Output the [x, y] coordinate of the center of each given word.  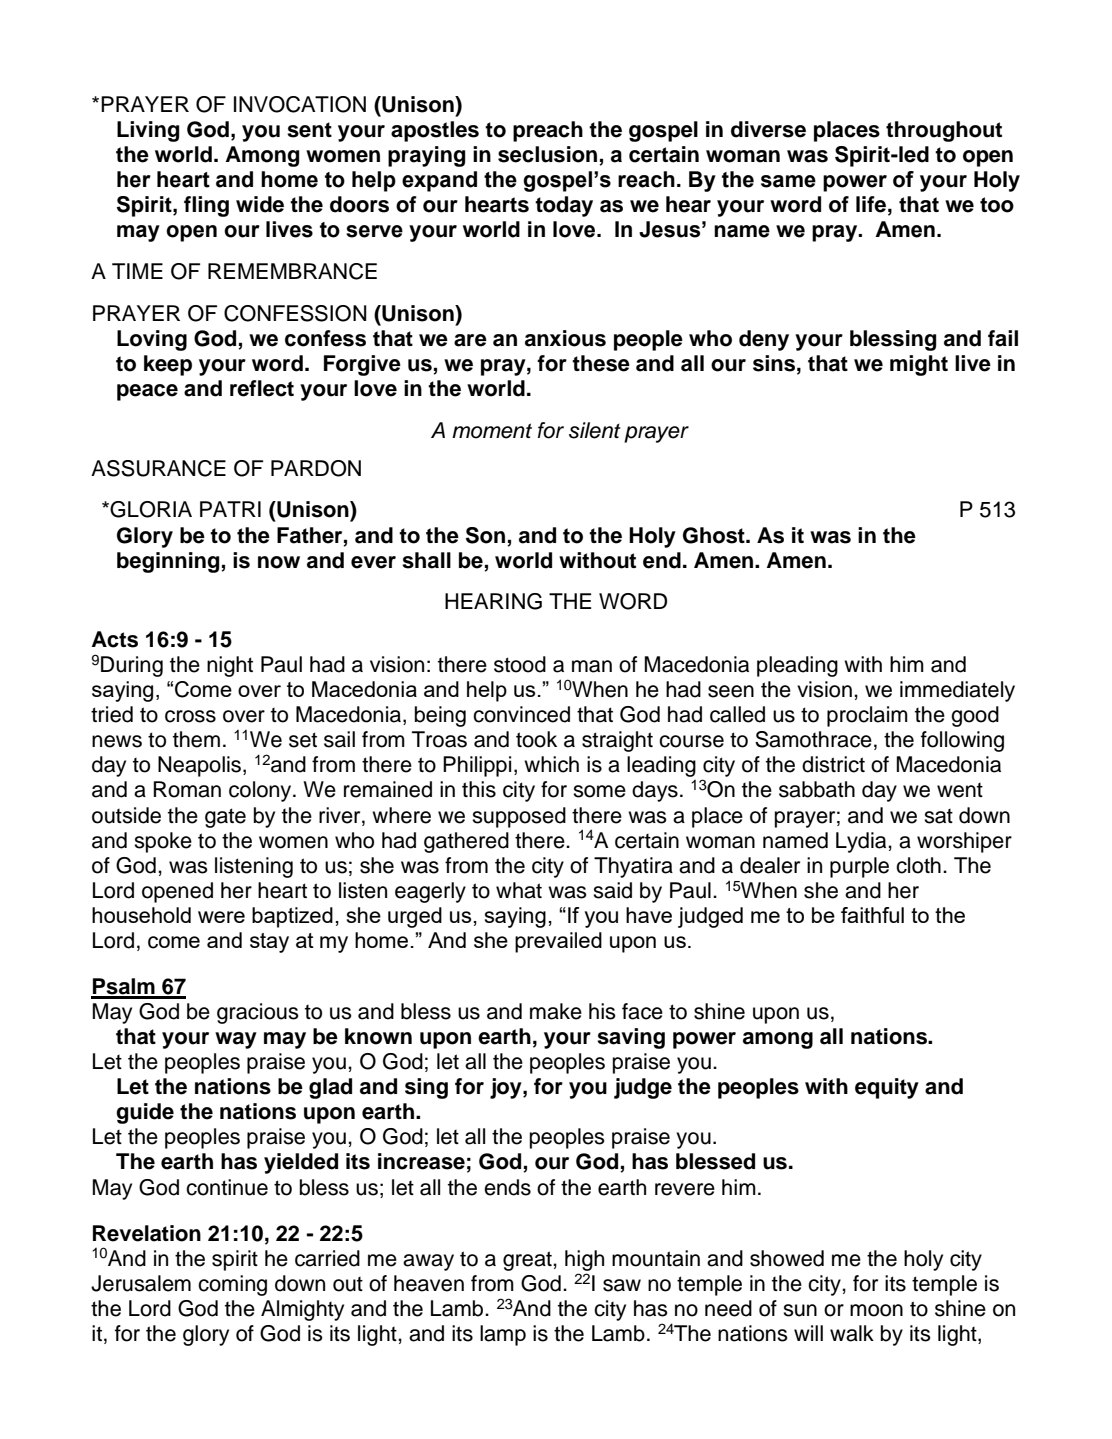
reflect [262, 388]
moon [876, 1310]
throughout [944, 131]
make [556, 1011]
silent [595, 430]
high [584, 1260]
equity [887, 1088]
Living [148, 131]
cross [190, 716]
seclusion [547, 154]
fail [1003, 338]
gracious [258, 1013]
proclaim [867, 716]
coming [232, 1285]
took [536, 739]
